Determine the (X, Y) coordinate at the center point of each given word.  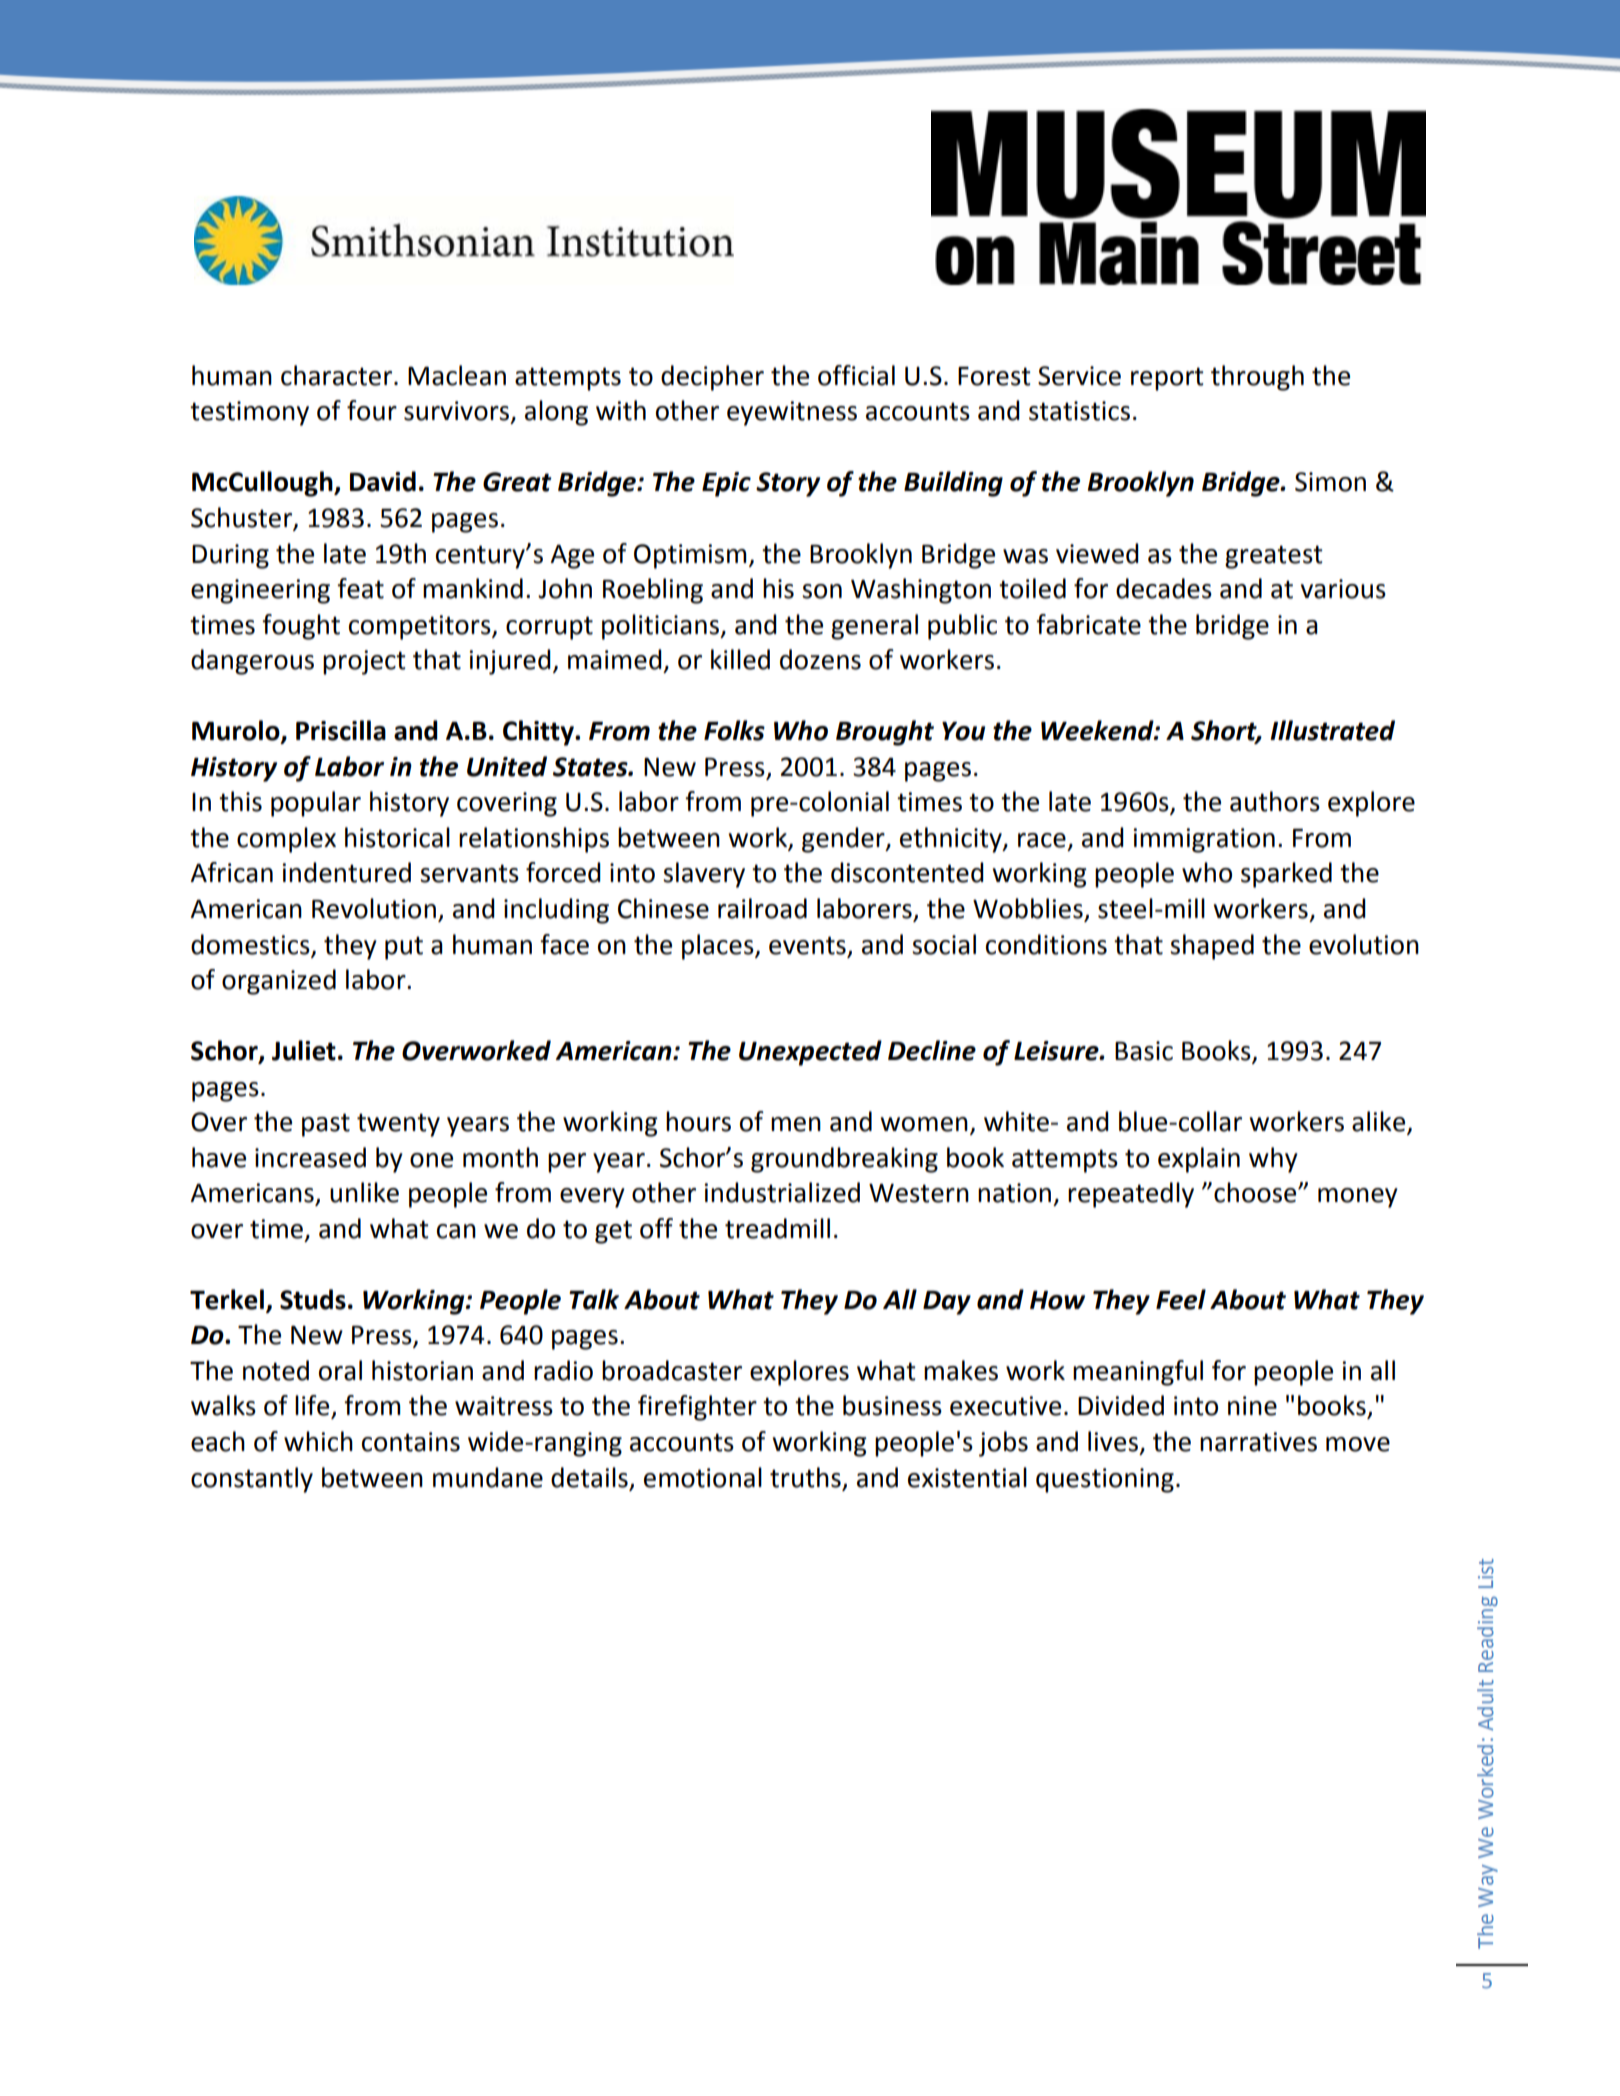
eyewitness (792, 413)
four (372, 410)
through (1257, 378)
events (807, 945)
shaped (1212, 947)
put (404, 948)
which (318, 1441)
